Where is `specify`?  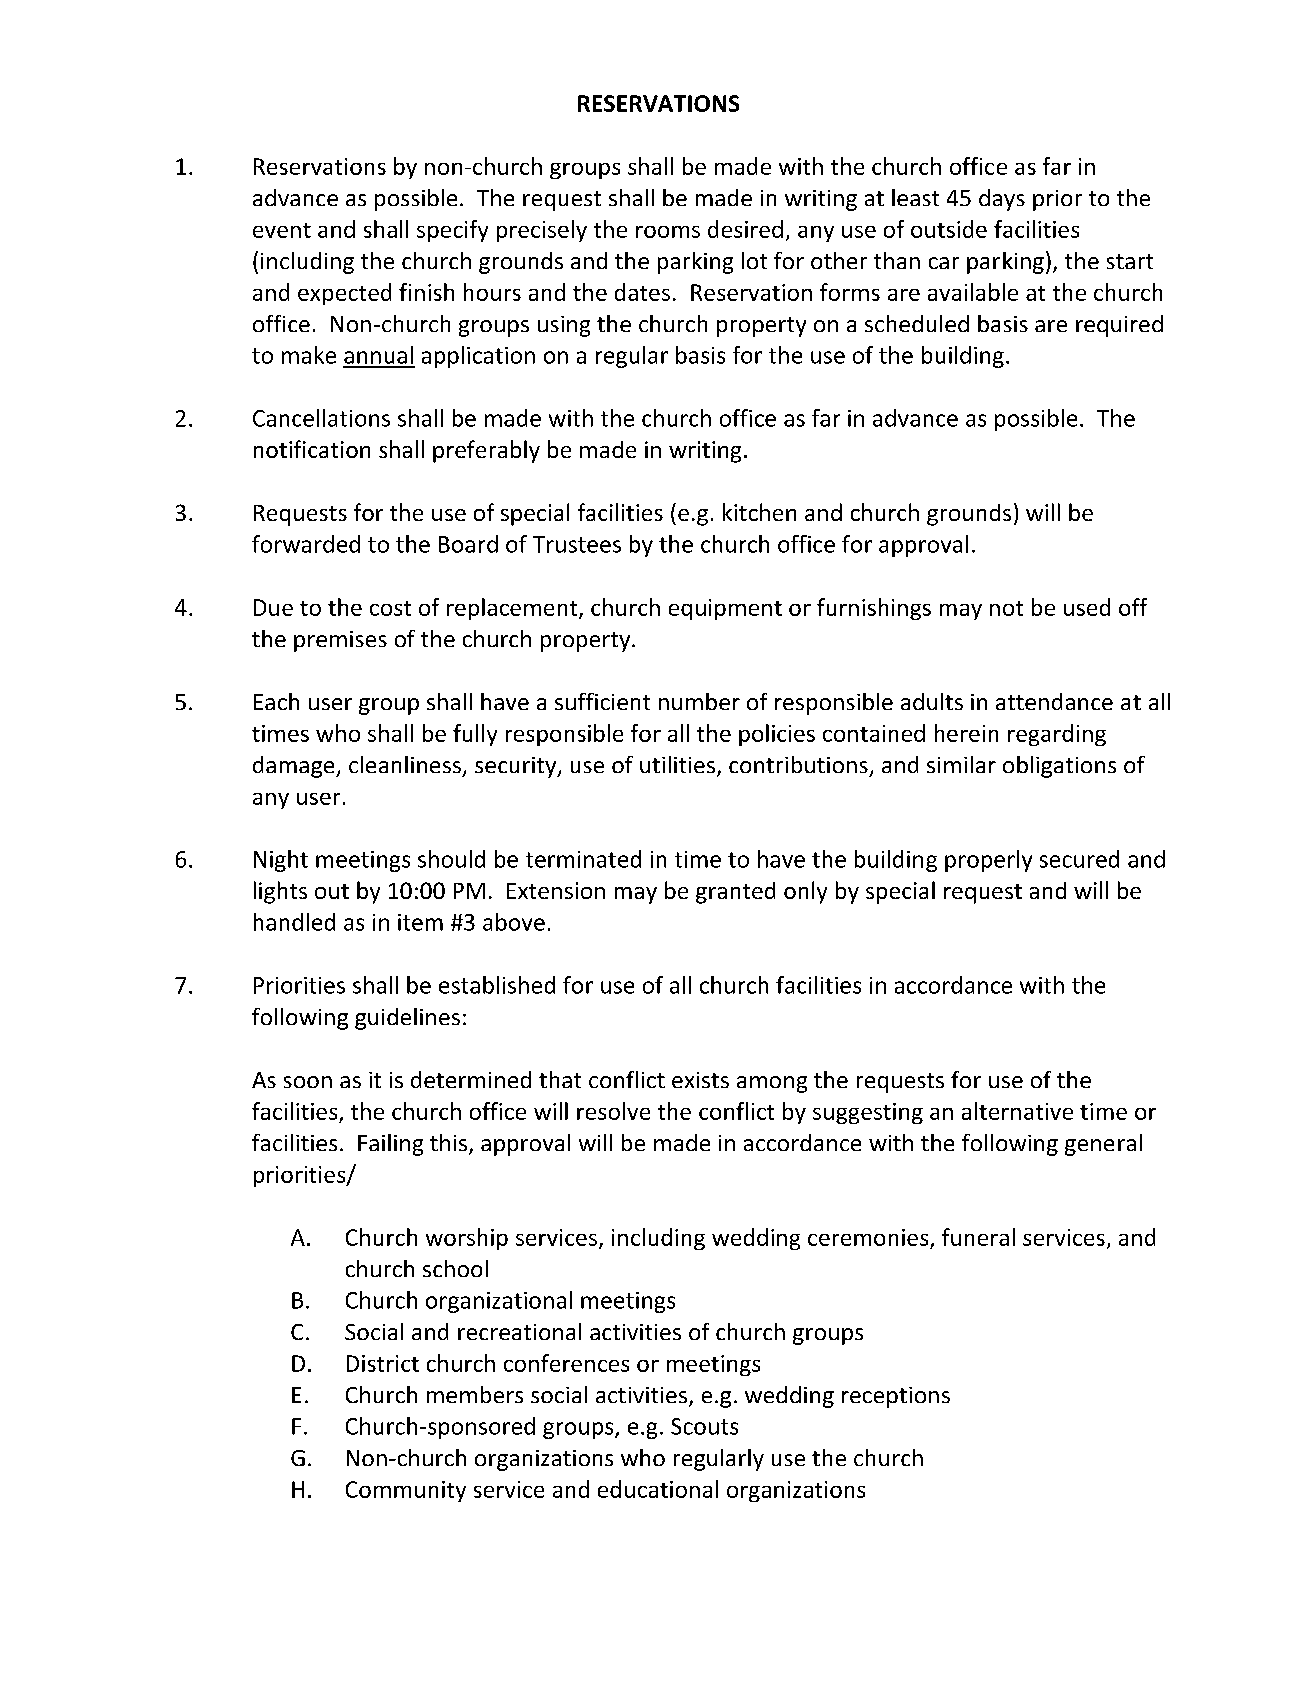 specify is located at coordinates (452, 231).
